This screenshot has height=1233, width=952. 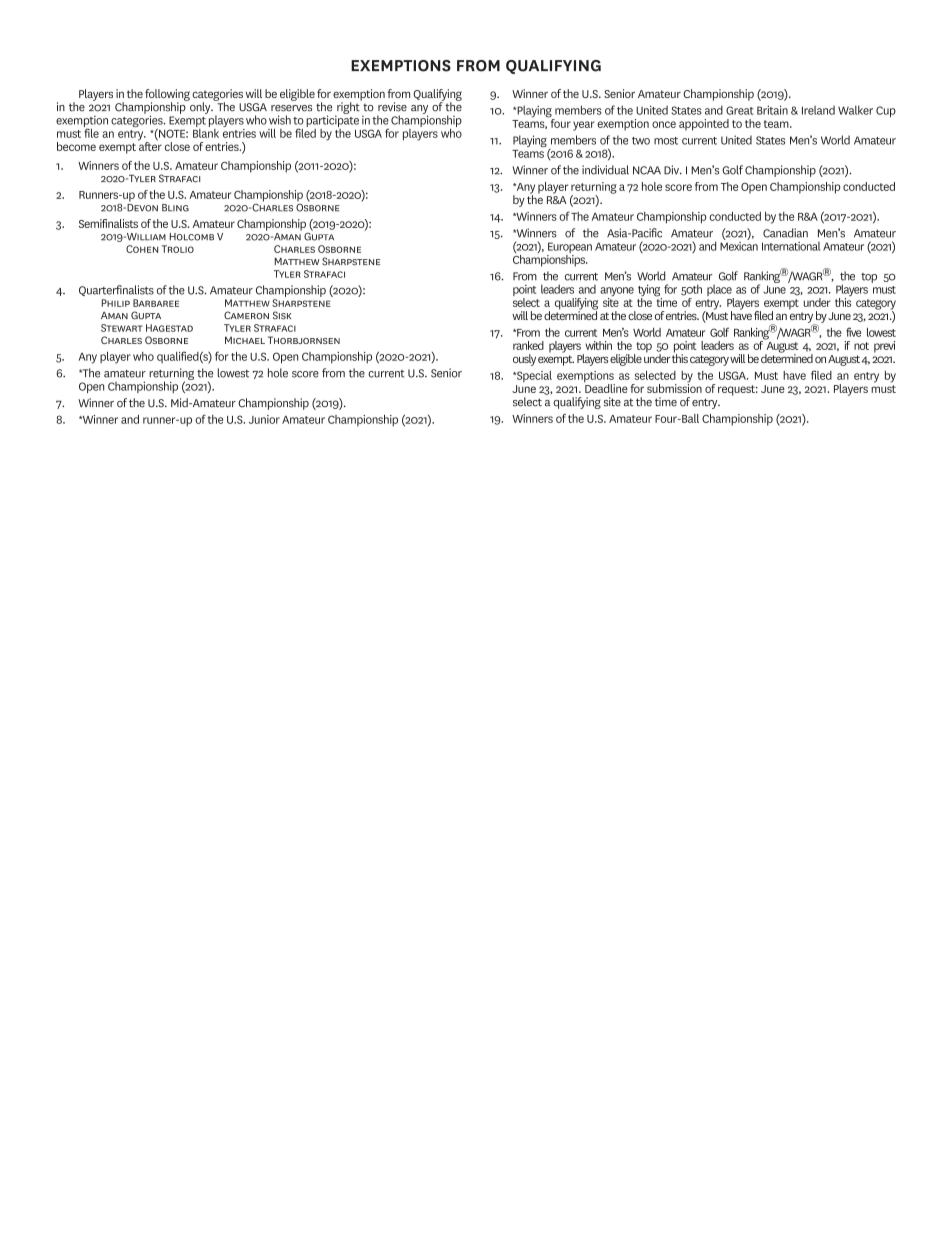 What do you see at coordinates (392, 107) in the screenshot?
I see `revise` at bounding box center [392, 107].
